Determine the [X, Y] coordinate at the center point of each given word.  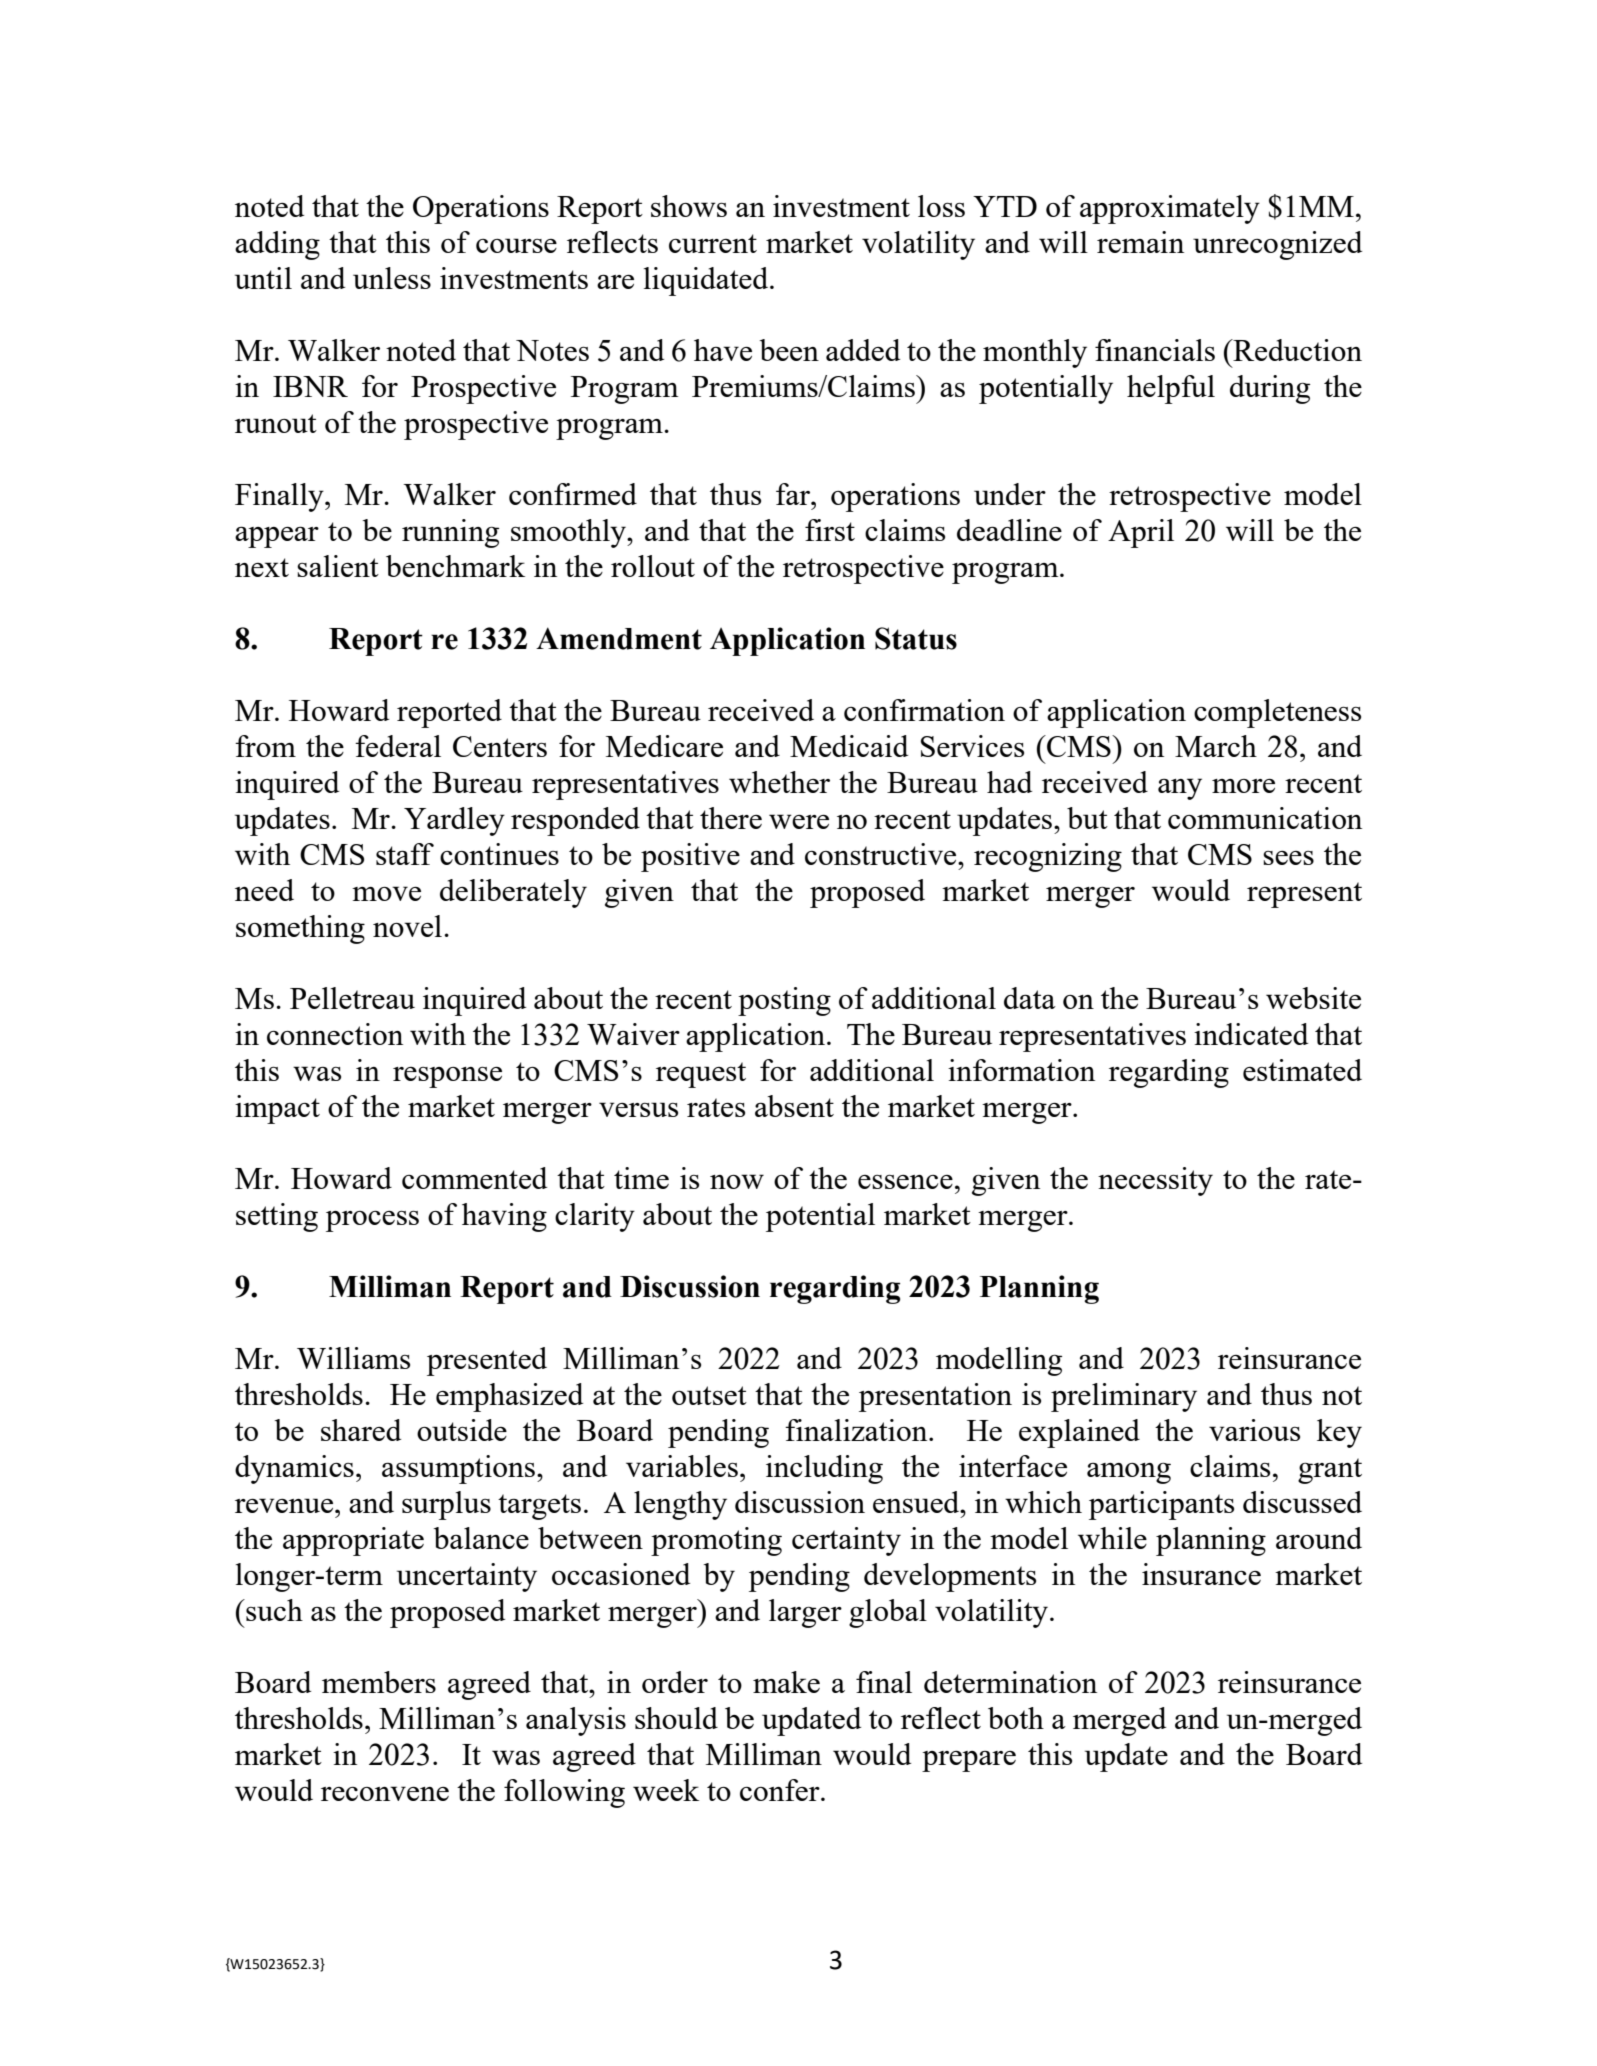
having [504, 1217]
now [737, 1181]
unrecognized [1277, 245]
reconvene [385, 1793]
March [1216, 746]
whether [779, 782]
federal [398, 746]
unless [392, 278]
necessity [1155, 1181]
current [713, 243]
